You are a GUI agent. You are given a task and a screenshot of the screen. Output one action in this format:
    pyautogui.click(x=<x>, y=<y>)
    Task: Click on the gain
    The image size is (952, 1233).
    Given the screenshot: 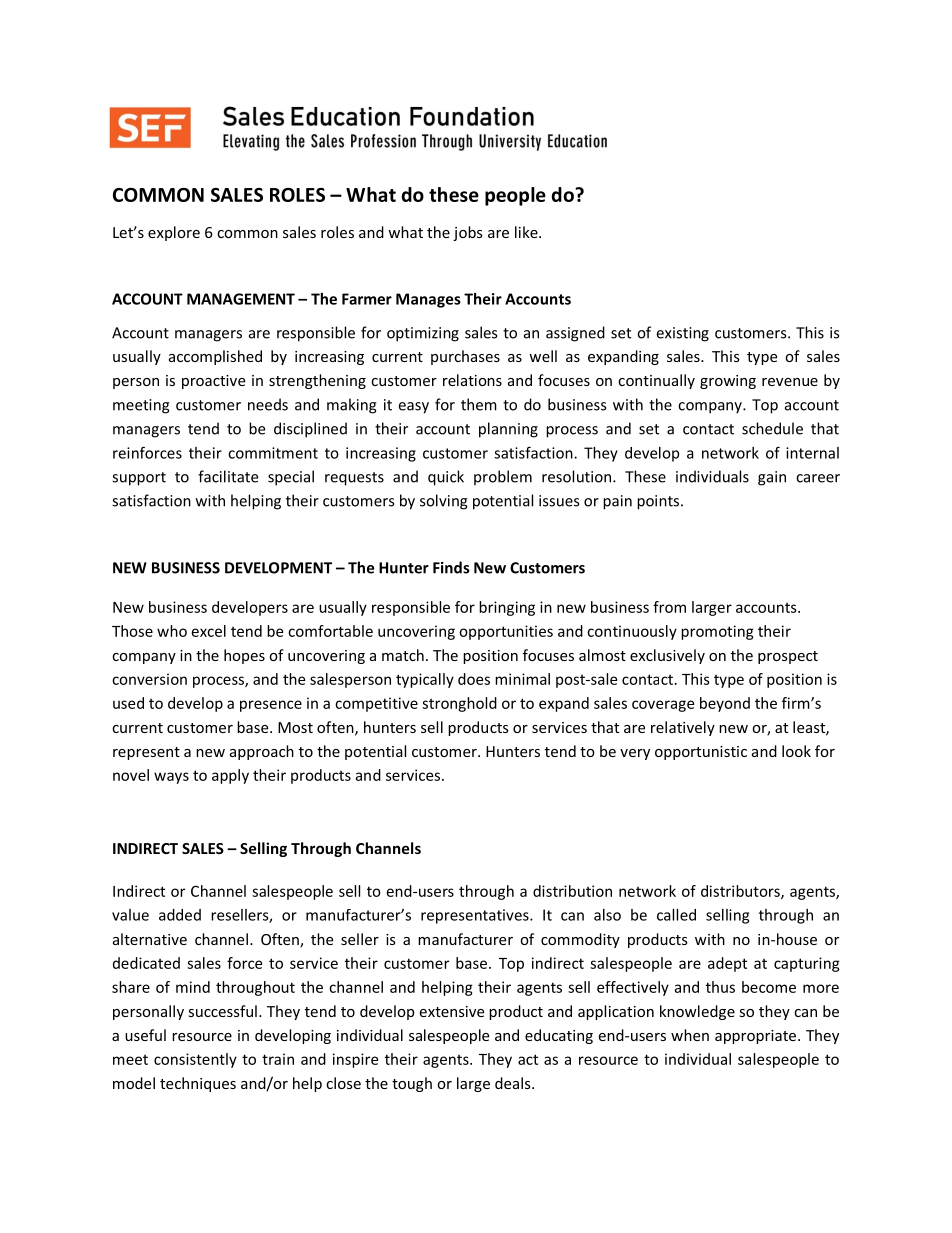 What is the action you would take?
    pyautogui.click(x=772, y=478)
